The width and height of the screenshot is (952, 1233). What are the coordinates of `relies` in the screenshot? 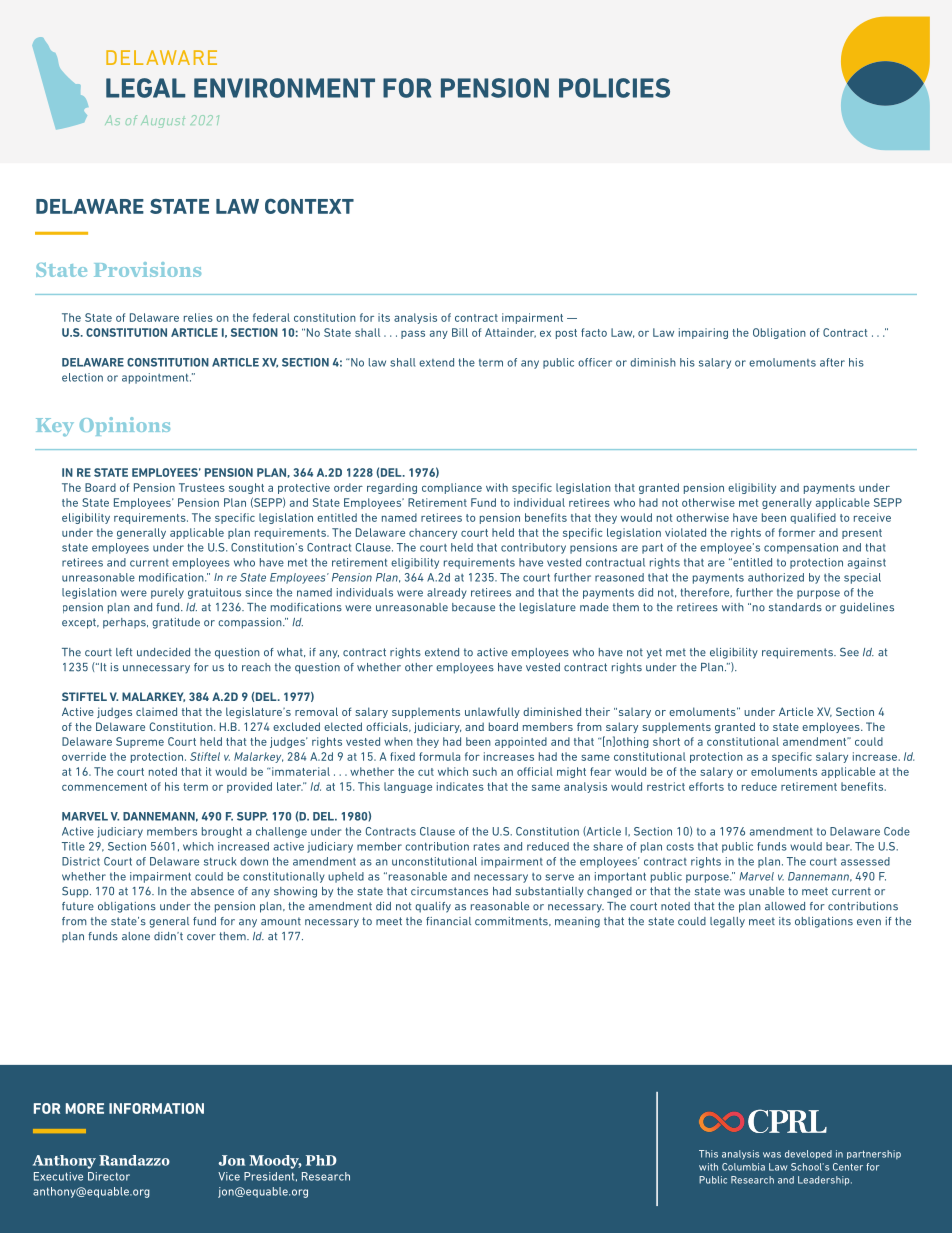 It's located at (198, 317).
